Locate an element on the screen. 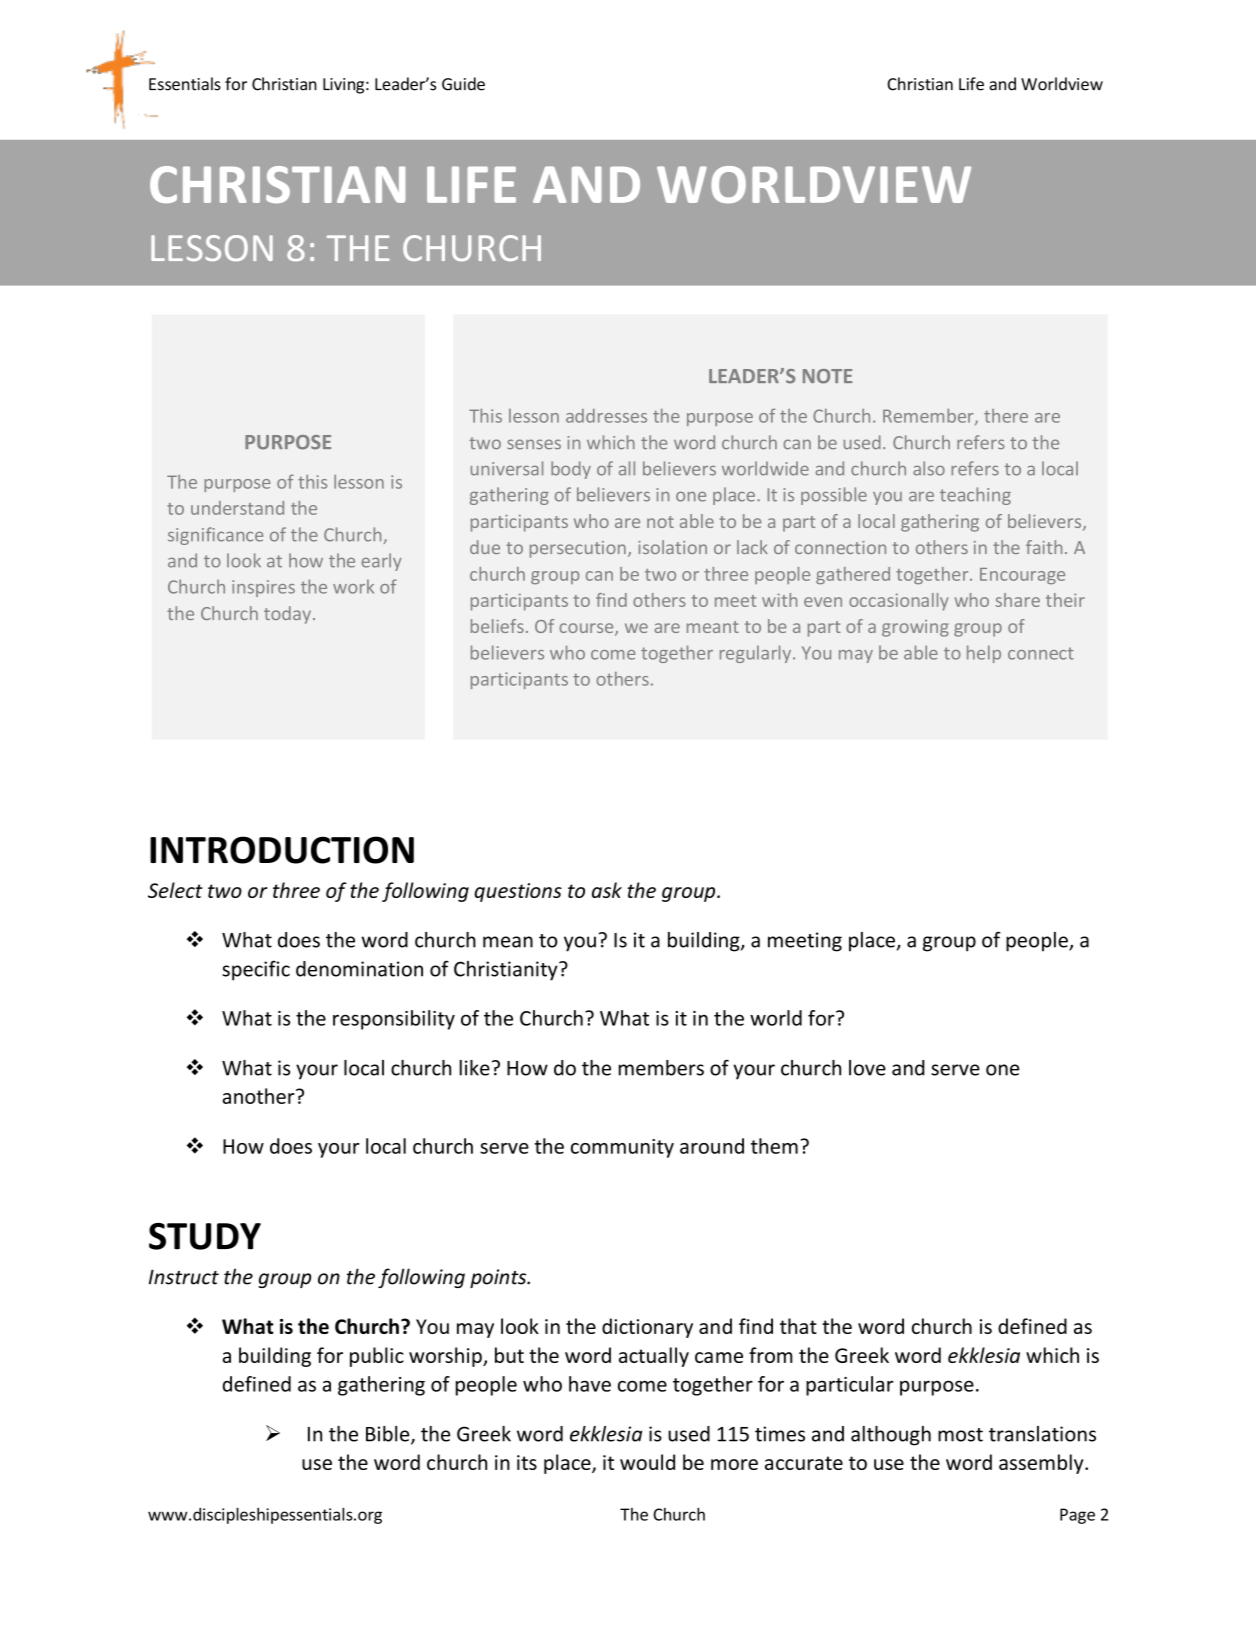 This screenshot has width=1256, height=1625. INTRODUCTION is located at coordinates (282, 850).
